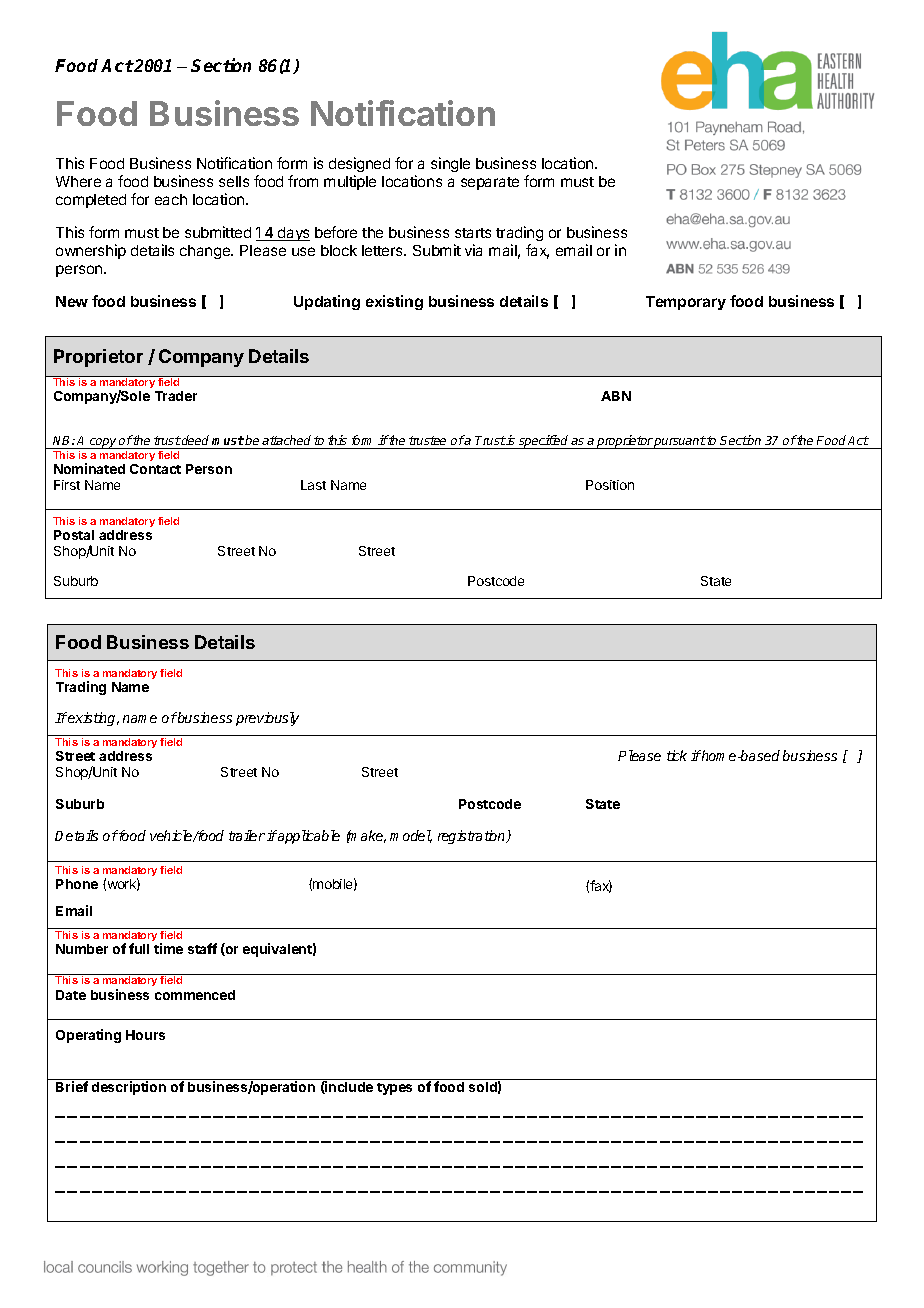  What do you see at coordinates (327, 302) in the screenshot?
I see `Updating` at bounding box center [327, 302].
